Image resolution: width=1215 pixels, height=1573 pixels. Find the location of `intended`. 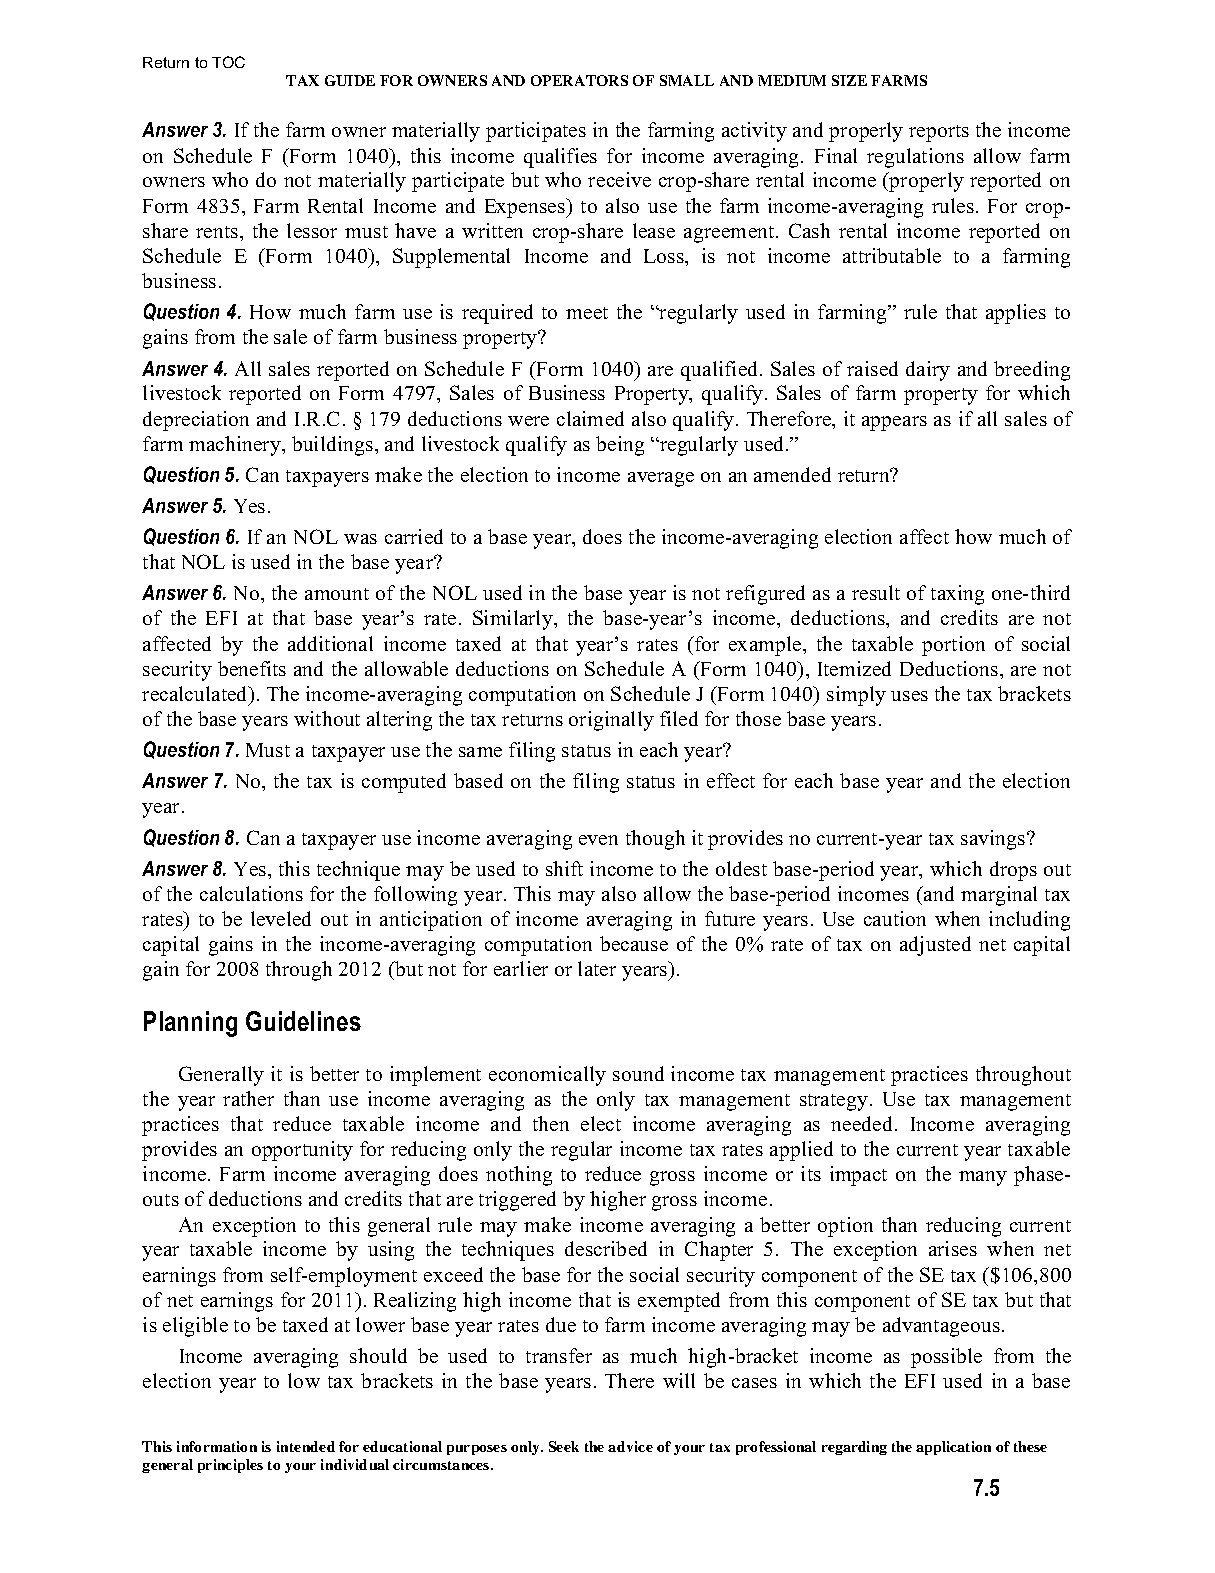

intended is located at coordinates (306, 1446).
